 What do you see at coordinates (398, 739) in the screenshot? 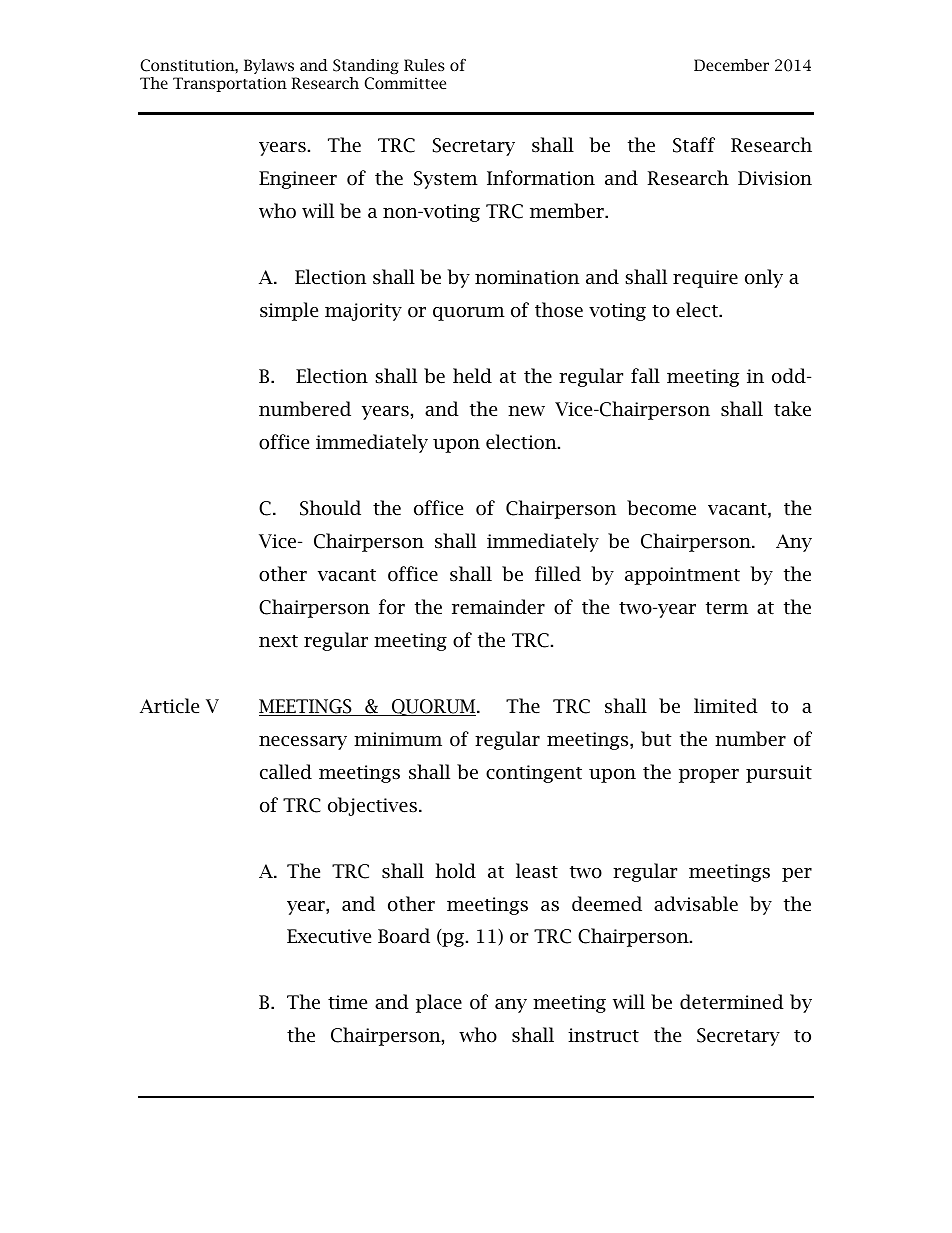
I see `minimum` at bounding box center [398, 739].
